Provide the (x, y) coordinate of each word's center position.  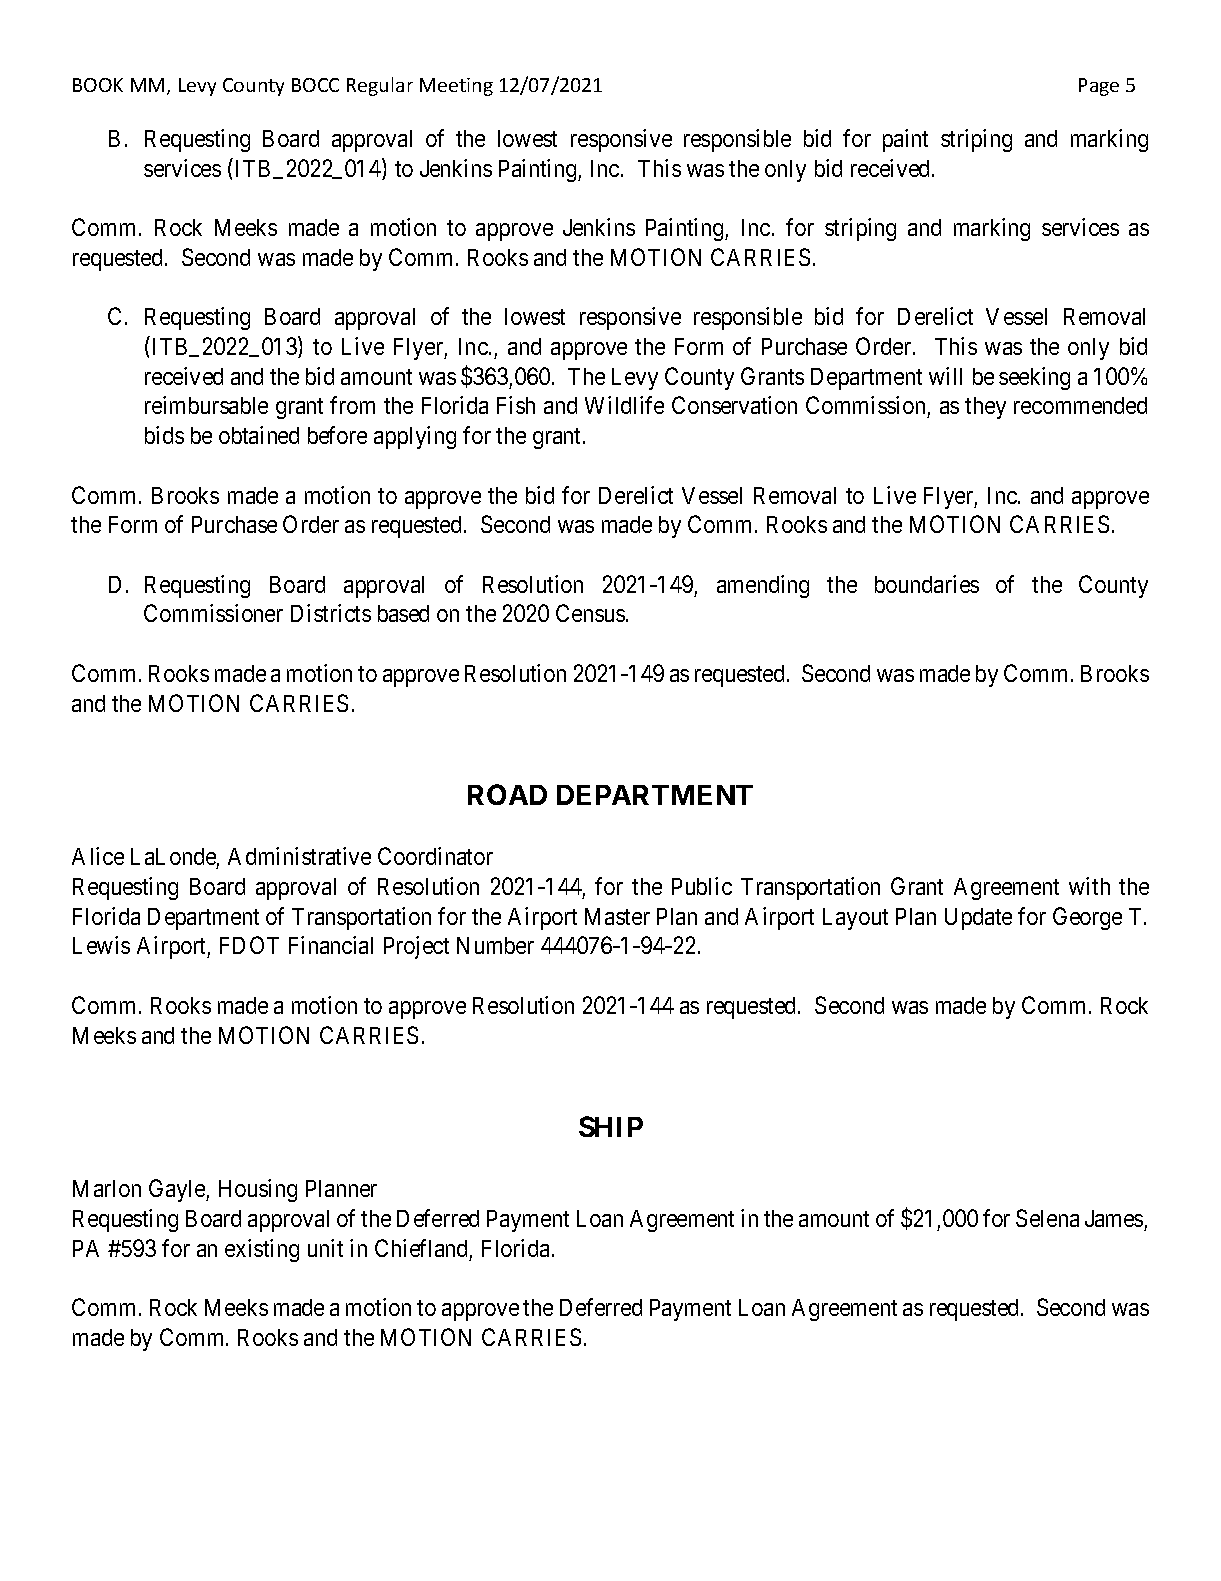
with (1089, 886)
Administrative (299, 856)
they (985, 408)
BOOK (98, 85)
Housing (258, 1190)
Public (702, 886)
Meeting (456, 87)
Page (1099, 87)
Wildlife (624, 405)
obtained (259, 435)
